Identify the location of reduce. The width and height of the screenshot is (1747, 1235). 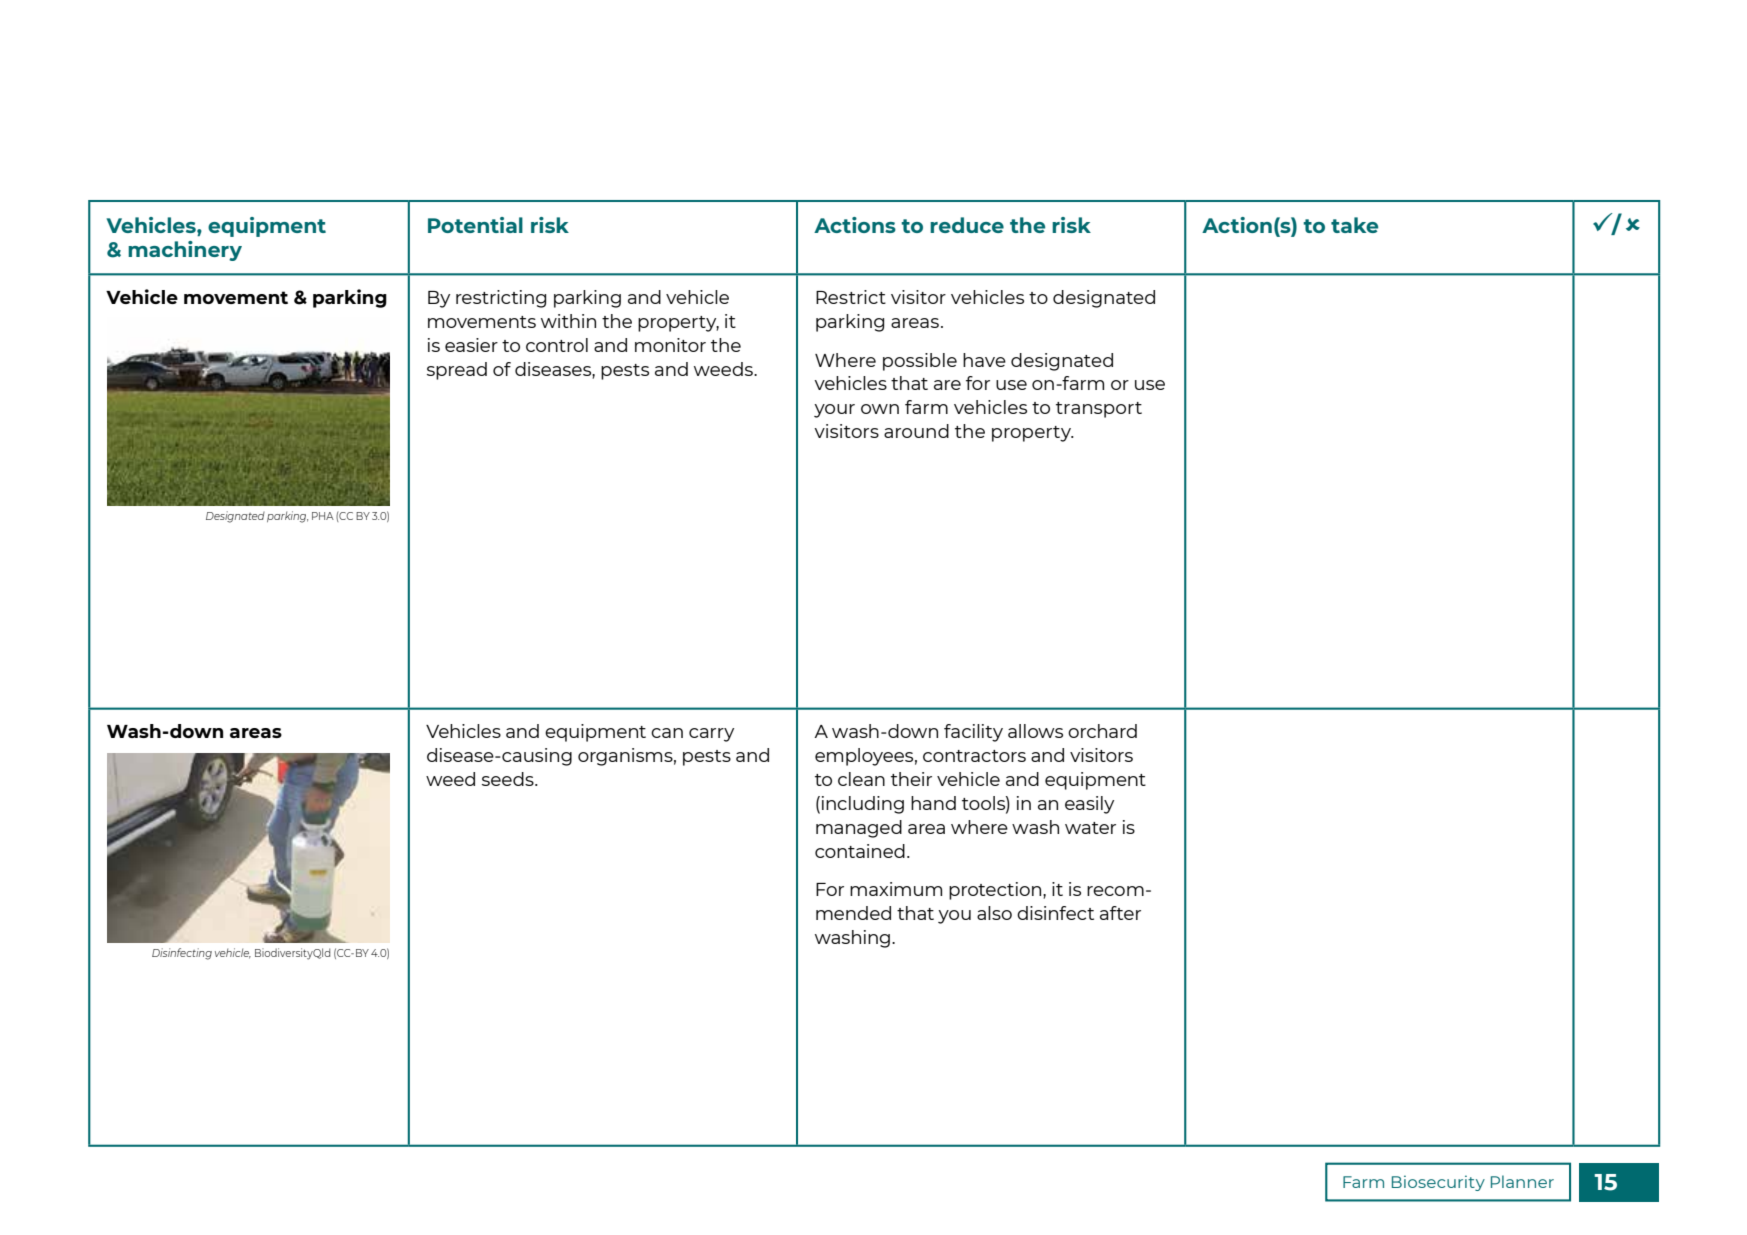
(967, 225).
